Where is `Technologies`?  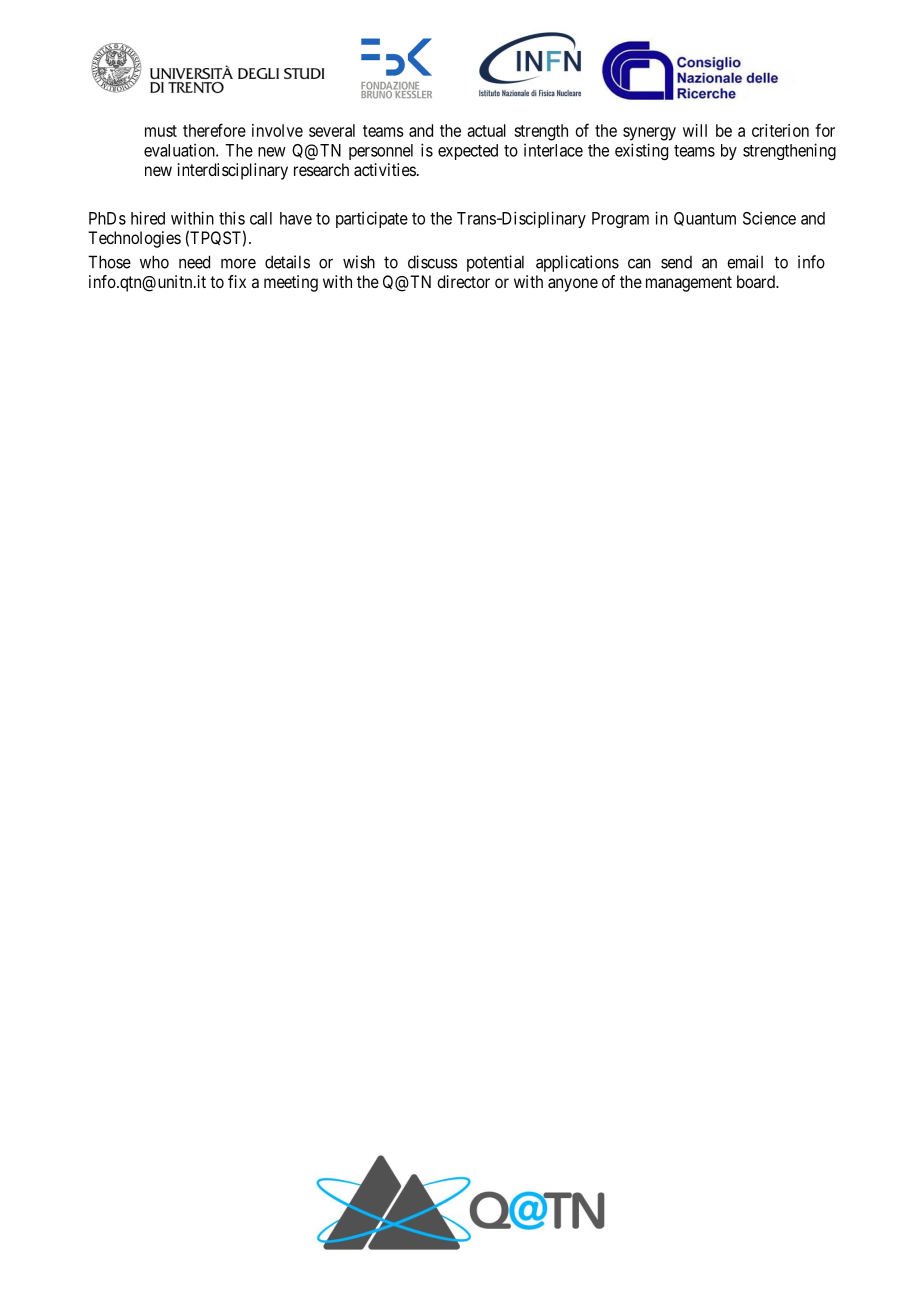
Technologies is located at coordinates (134, 239).
